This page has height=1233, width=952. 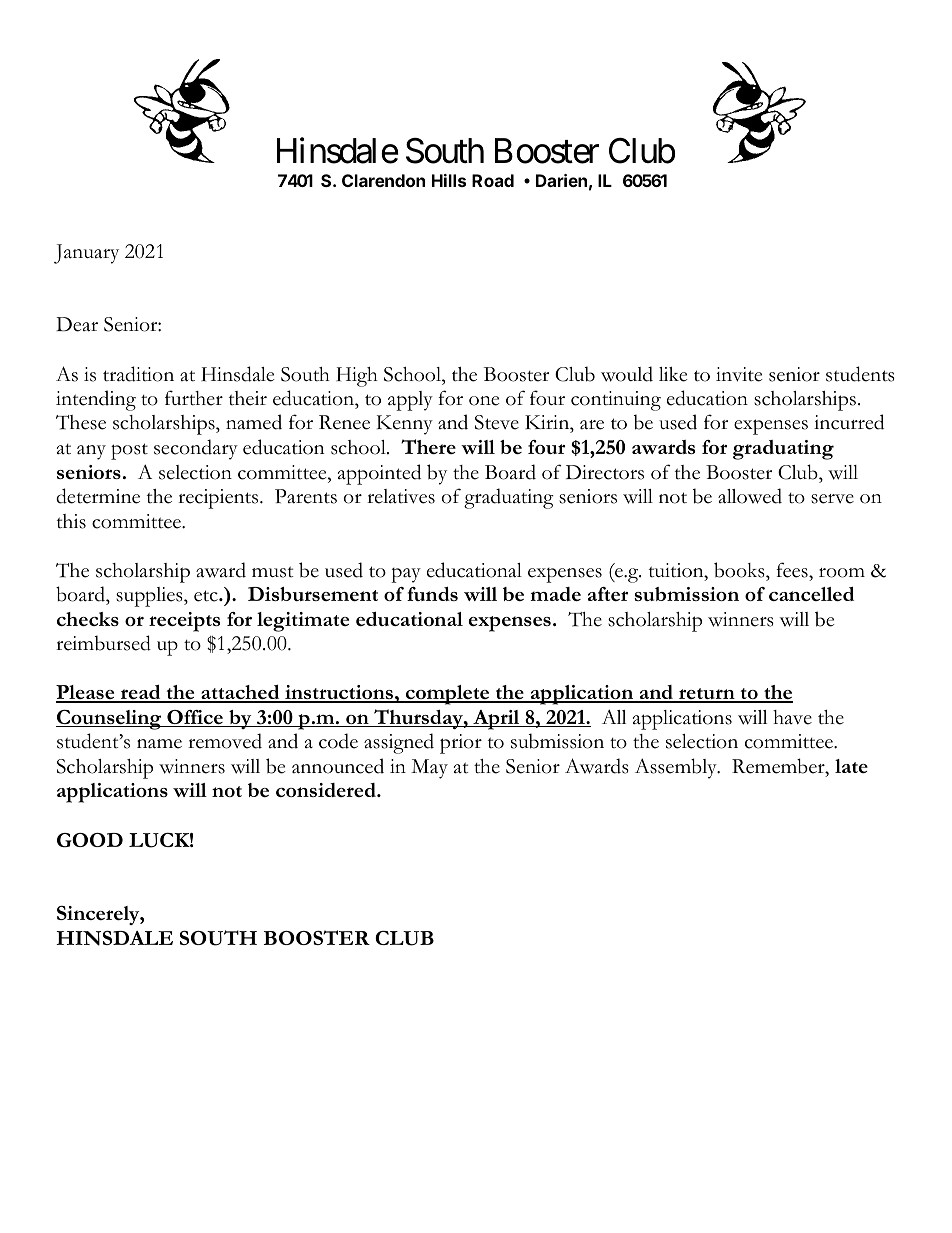 What do you see at coordinates (493, 180) in the page?
I see `Road` at bounding box center [493, 180].
